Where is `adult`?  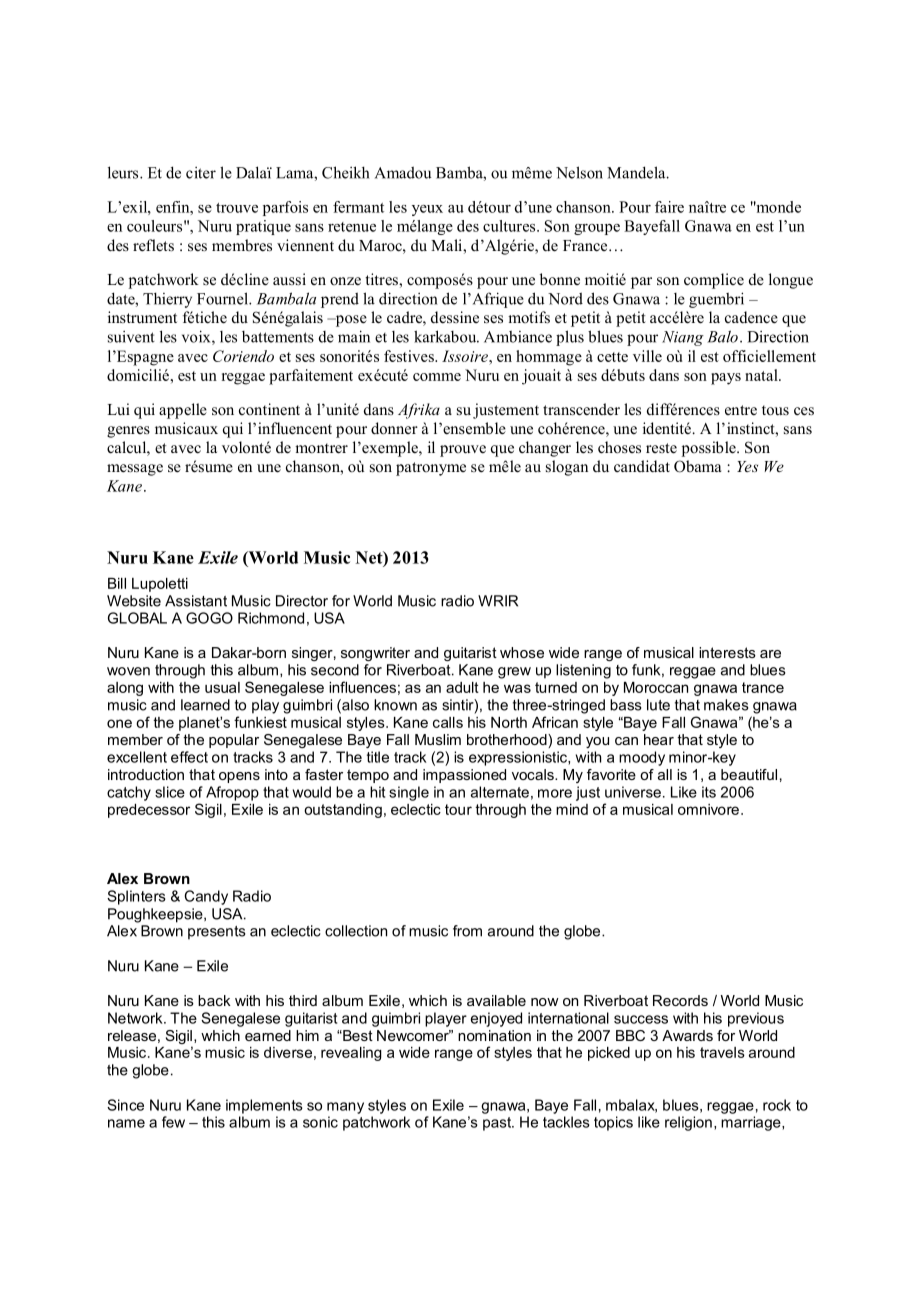 adult is located at coordinates (462, 687).
